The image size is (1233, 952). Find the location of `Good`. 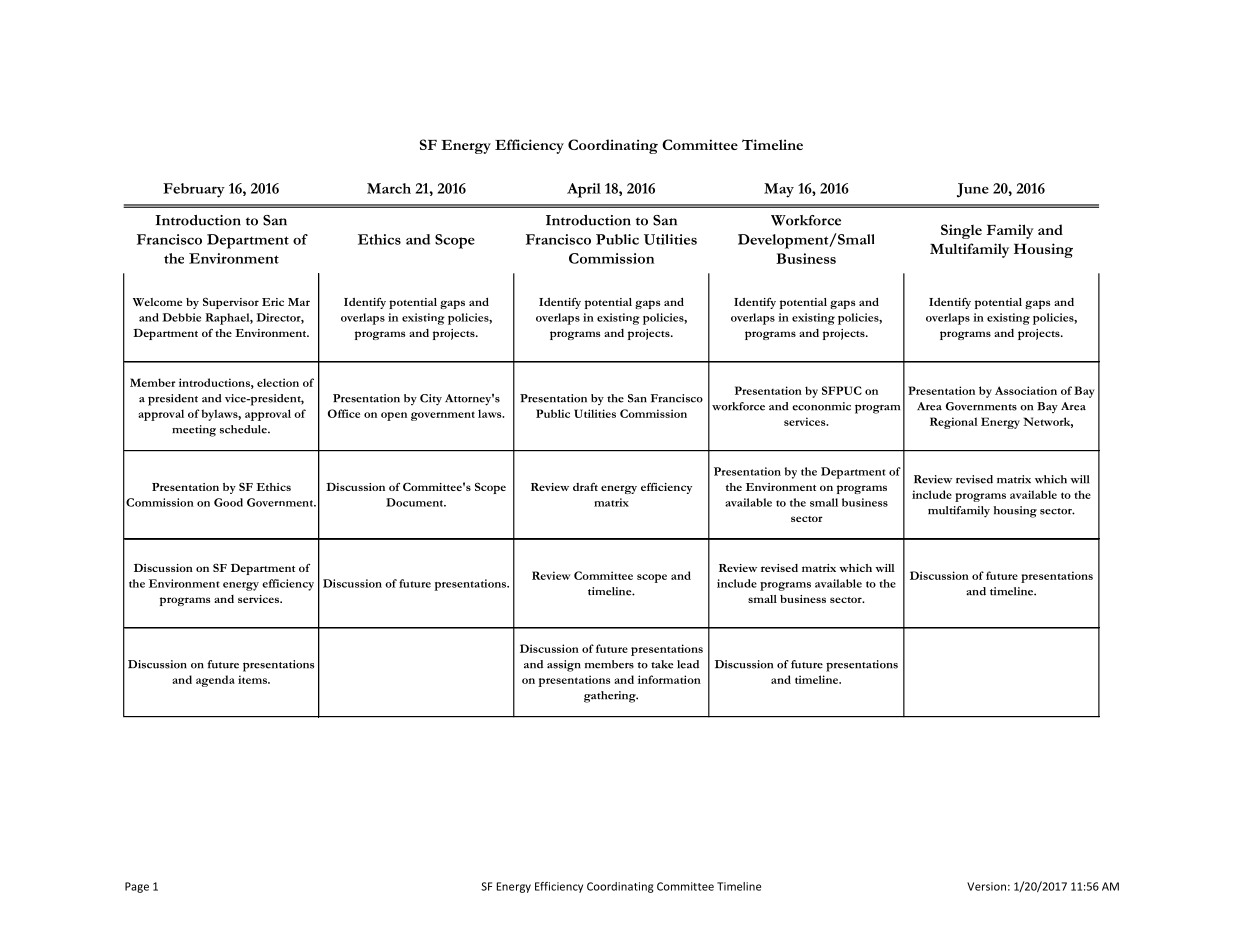

Good is located at coordinates (228, 502).
